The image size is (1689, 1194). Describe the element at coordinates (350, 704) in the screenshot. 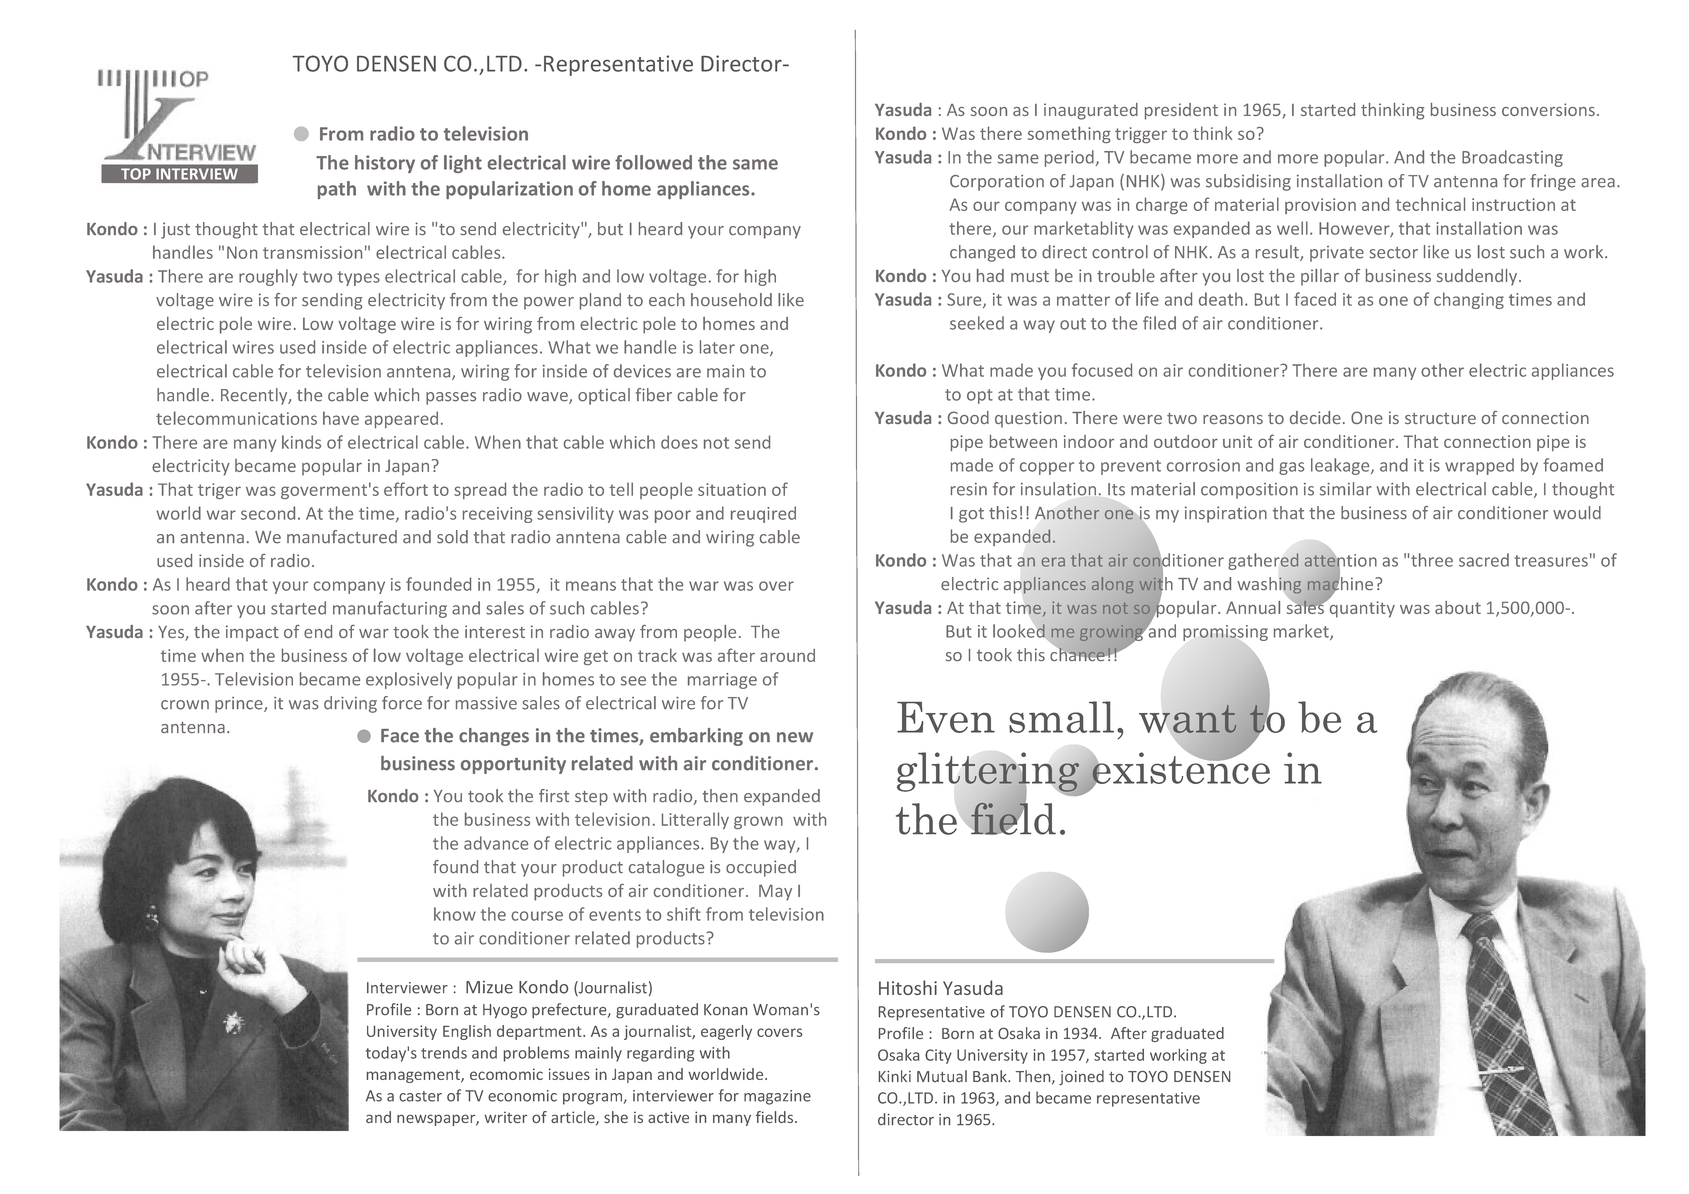

I see `driving` at that location.
